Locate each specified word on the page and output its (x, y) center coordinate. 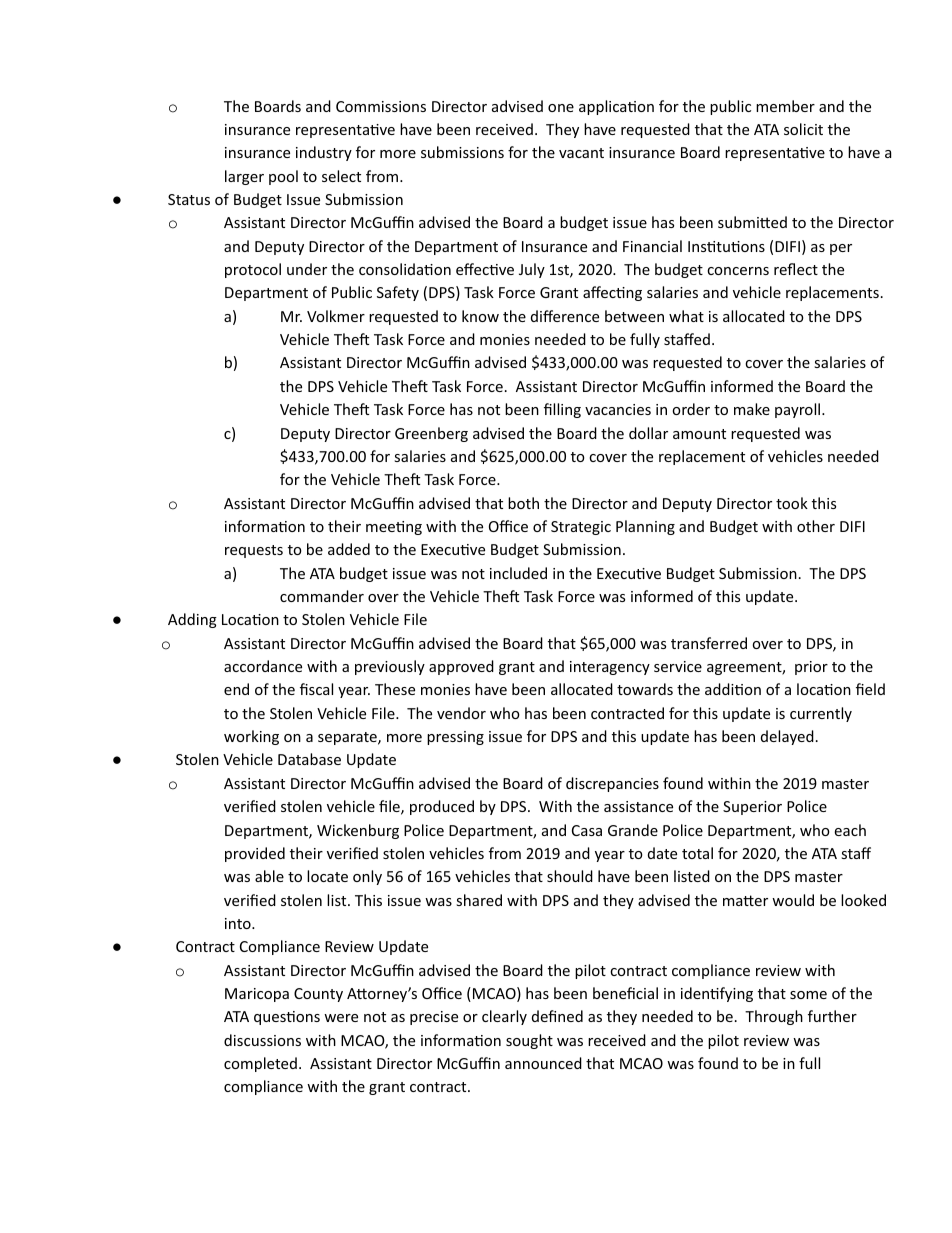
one (561, 108)
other (816, 526)
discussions (262, 1040)
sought (529, 1041)
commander (322, 596)
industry (324, 153)
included (518, 573)
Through (774, 1017)
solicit (803, 129)
